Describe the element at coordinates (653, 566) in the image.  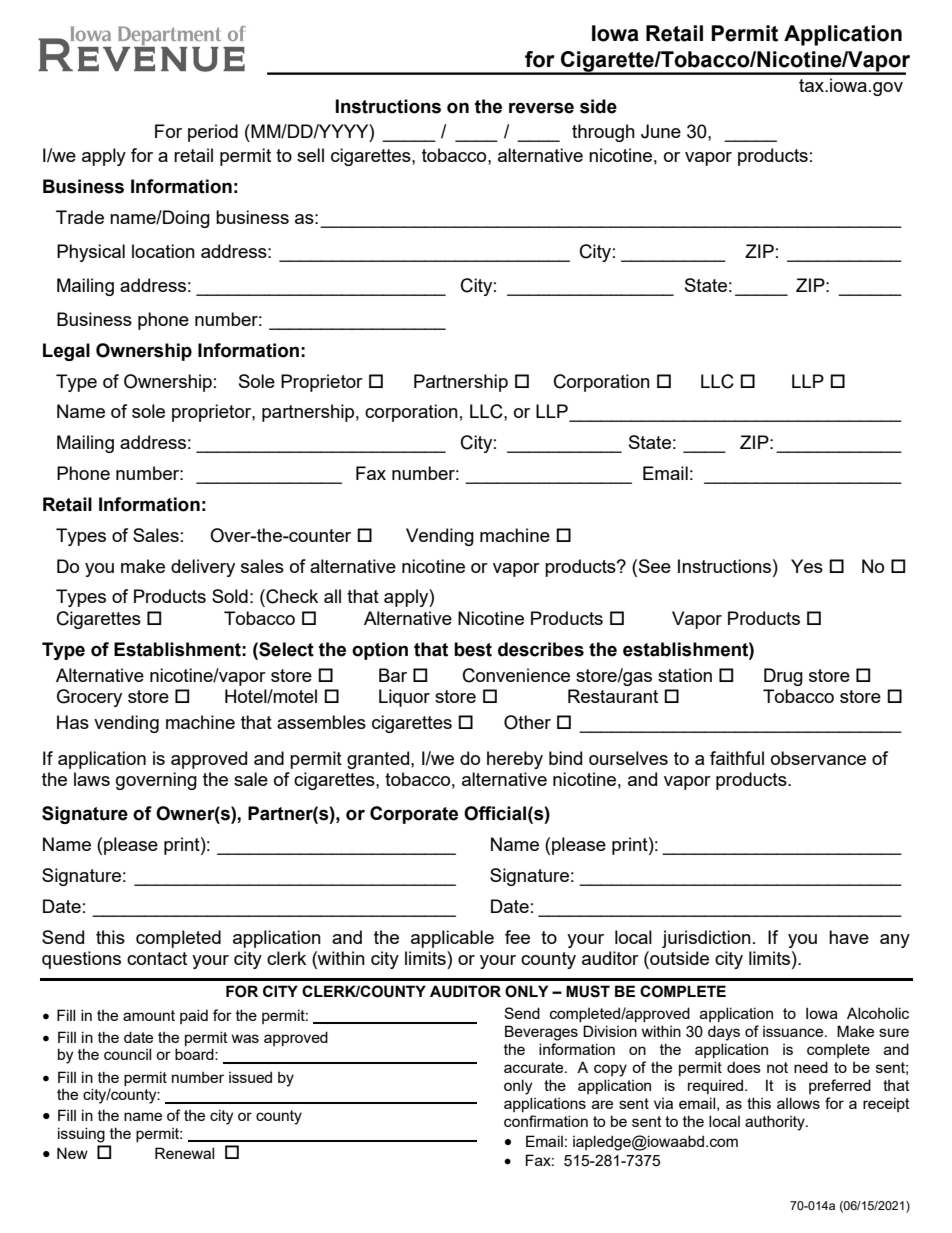
I see `See` at that location.
